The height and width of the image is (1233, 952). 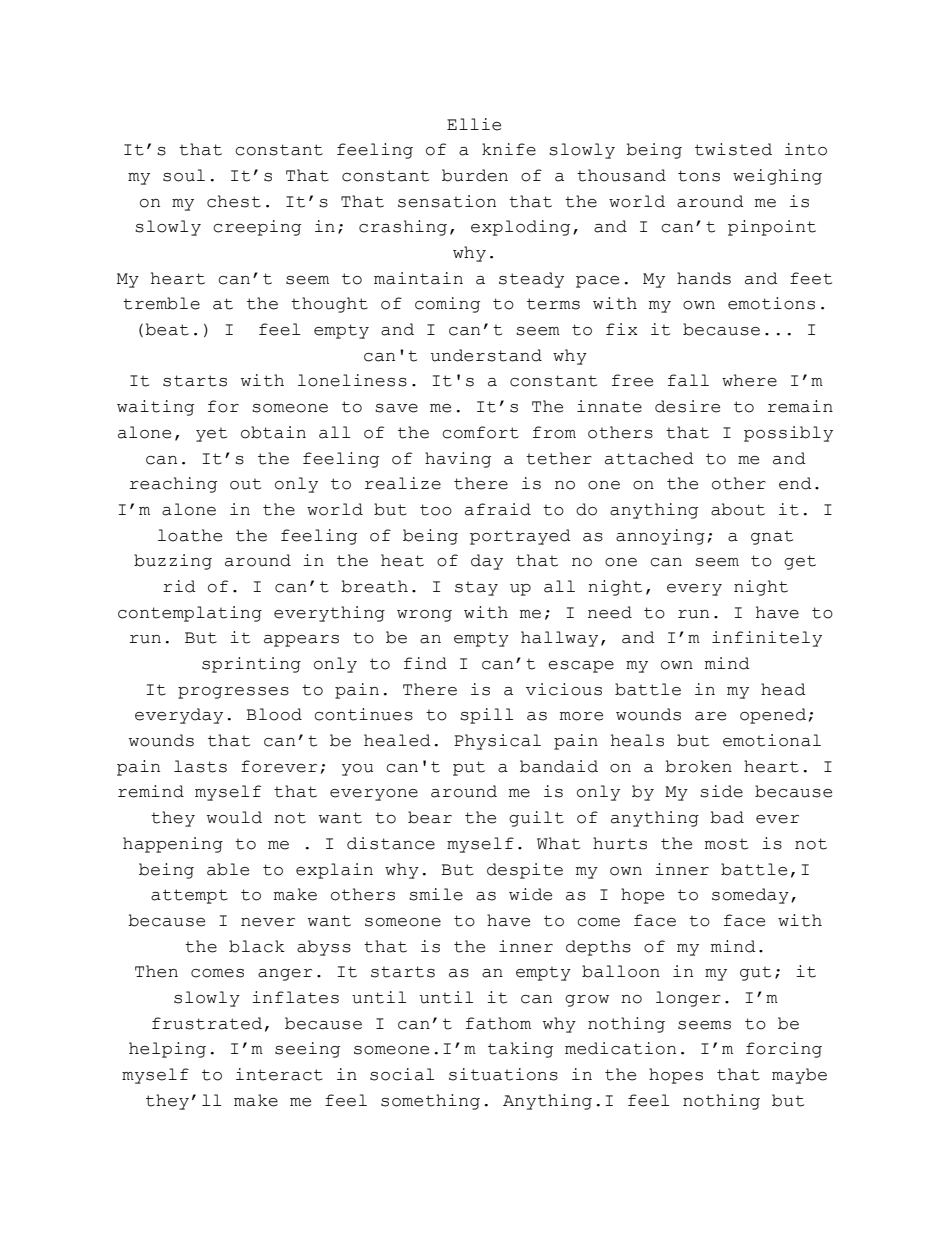 I want to click on soul, so click(x=184, y=175).
